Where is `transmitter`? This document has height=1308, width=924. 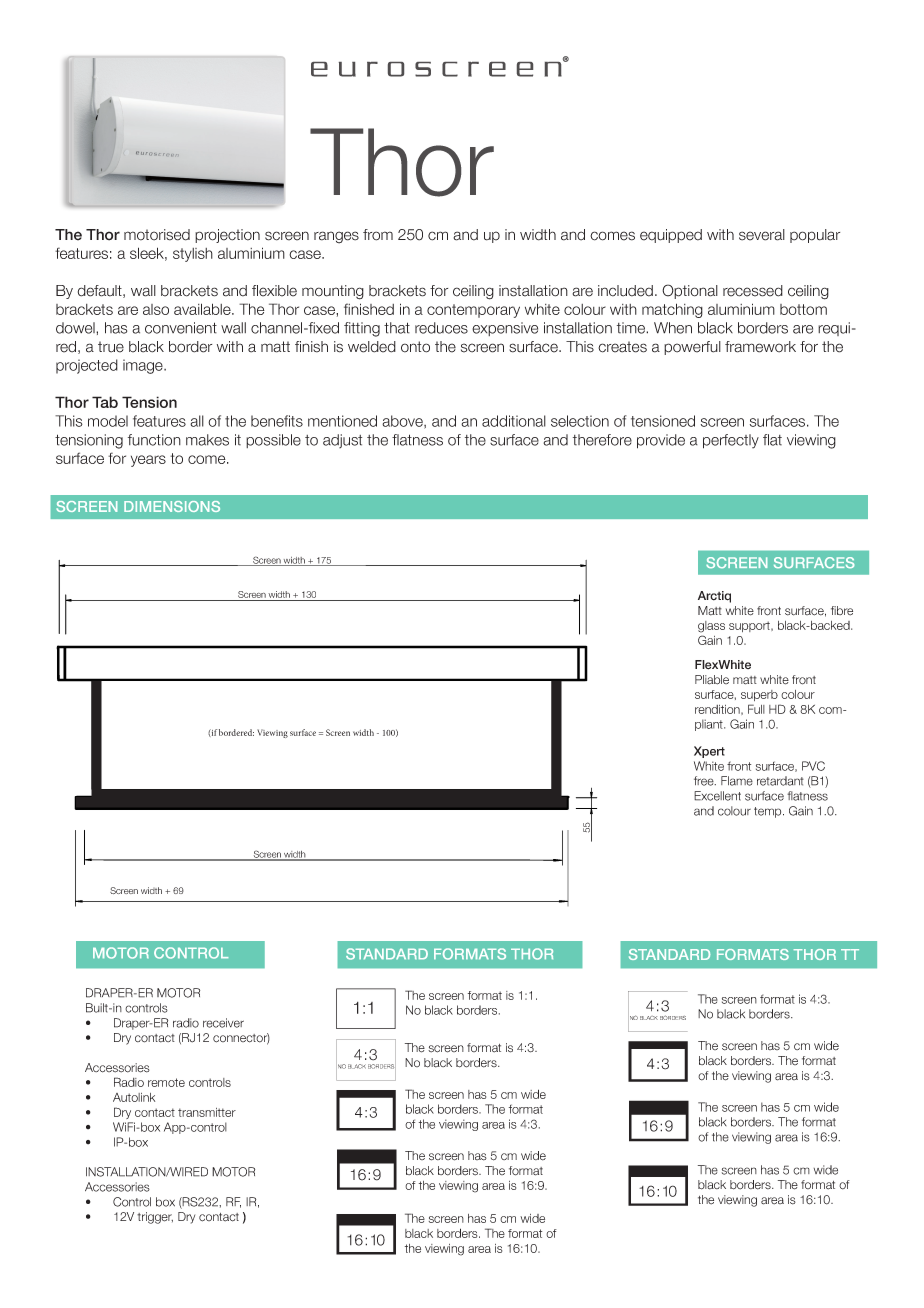 transmitter is located at coordinates (207, 1112).
